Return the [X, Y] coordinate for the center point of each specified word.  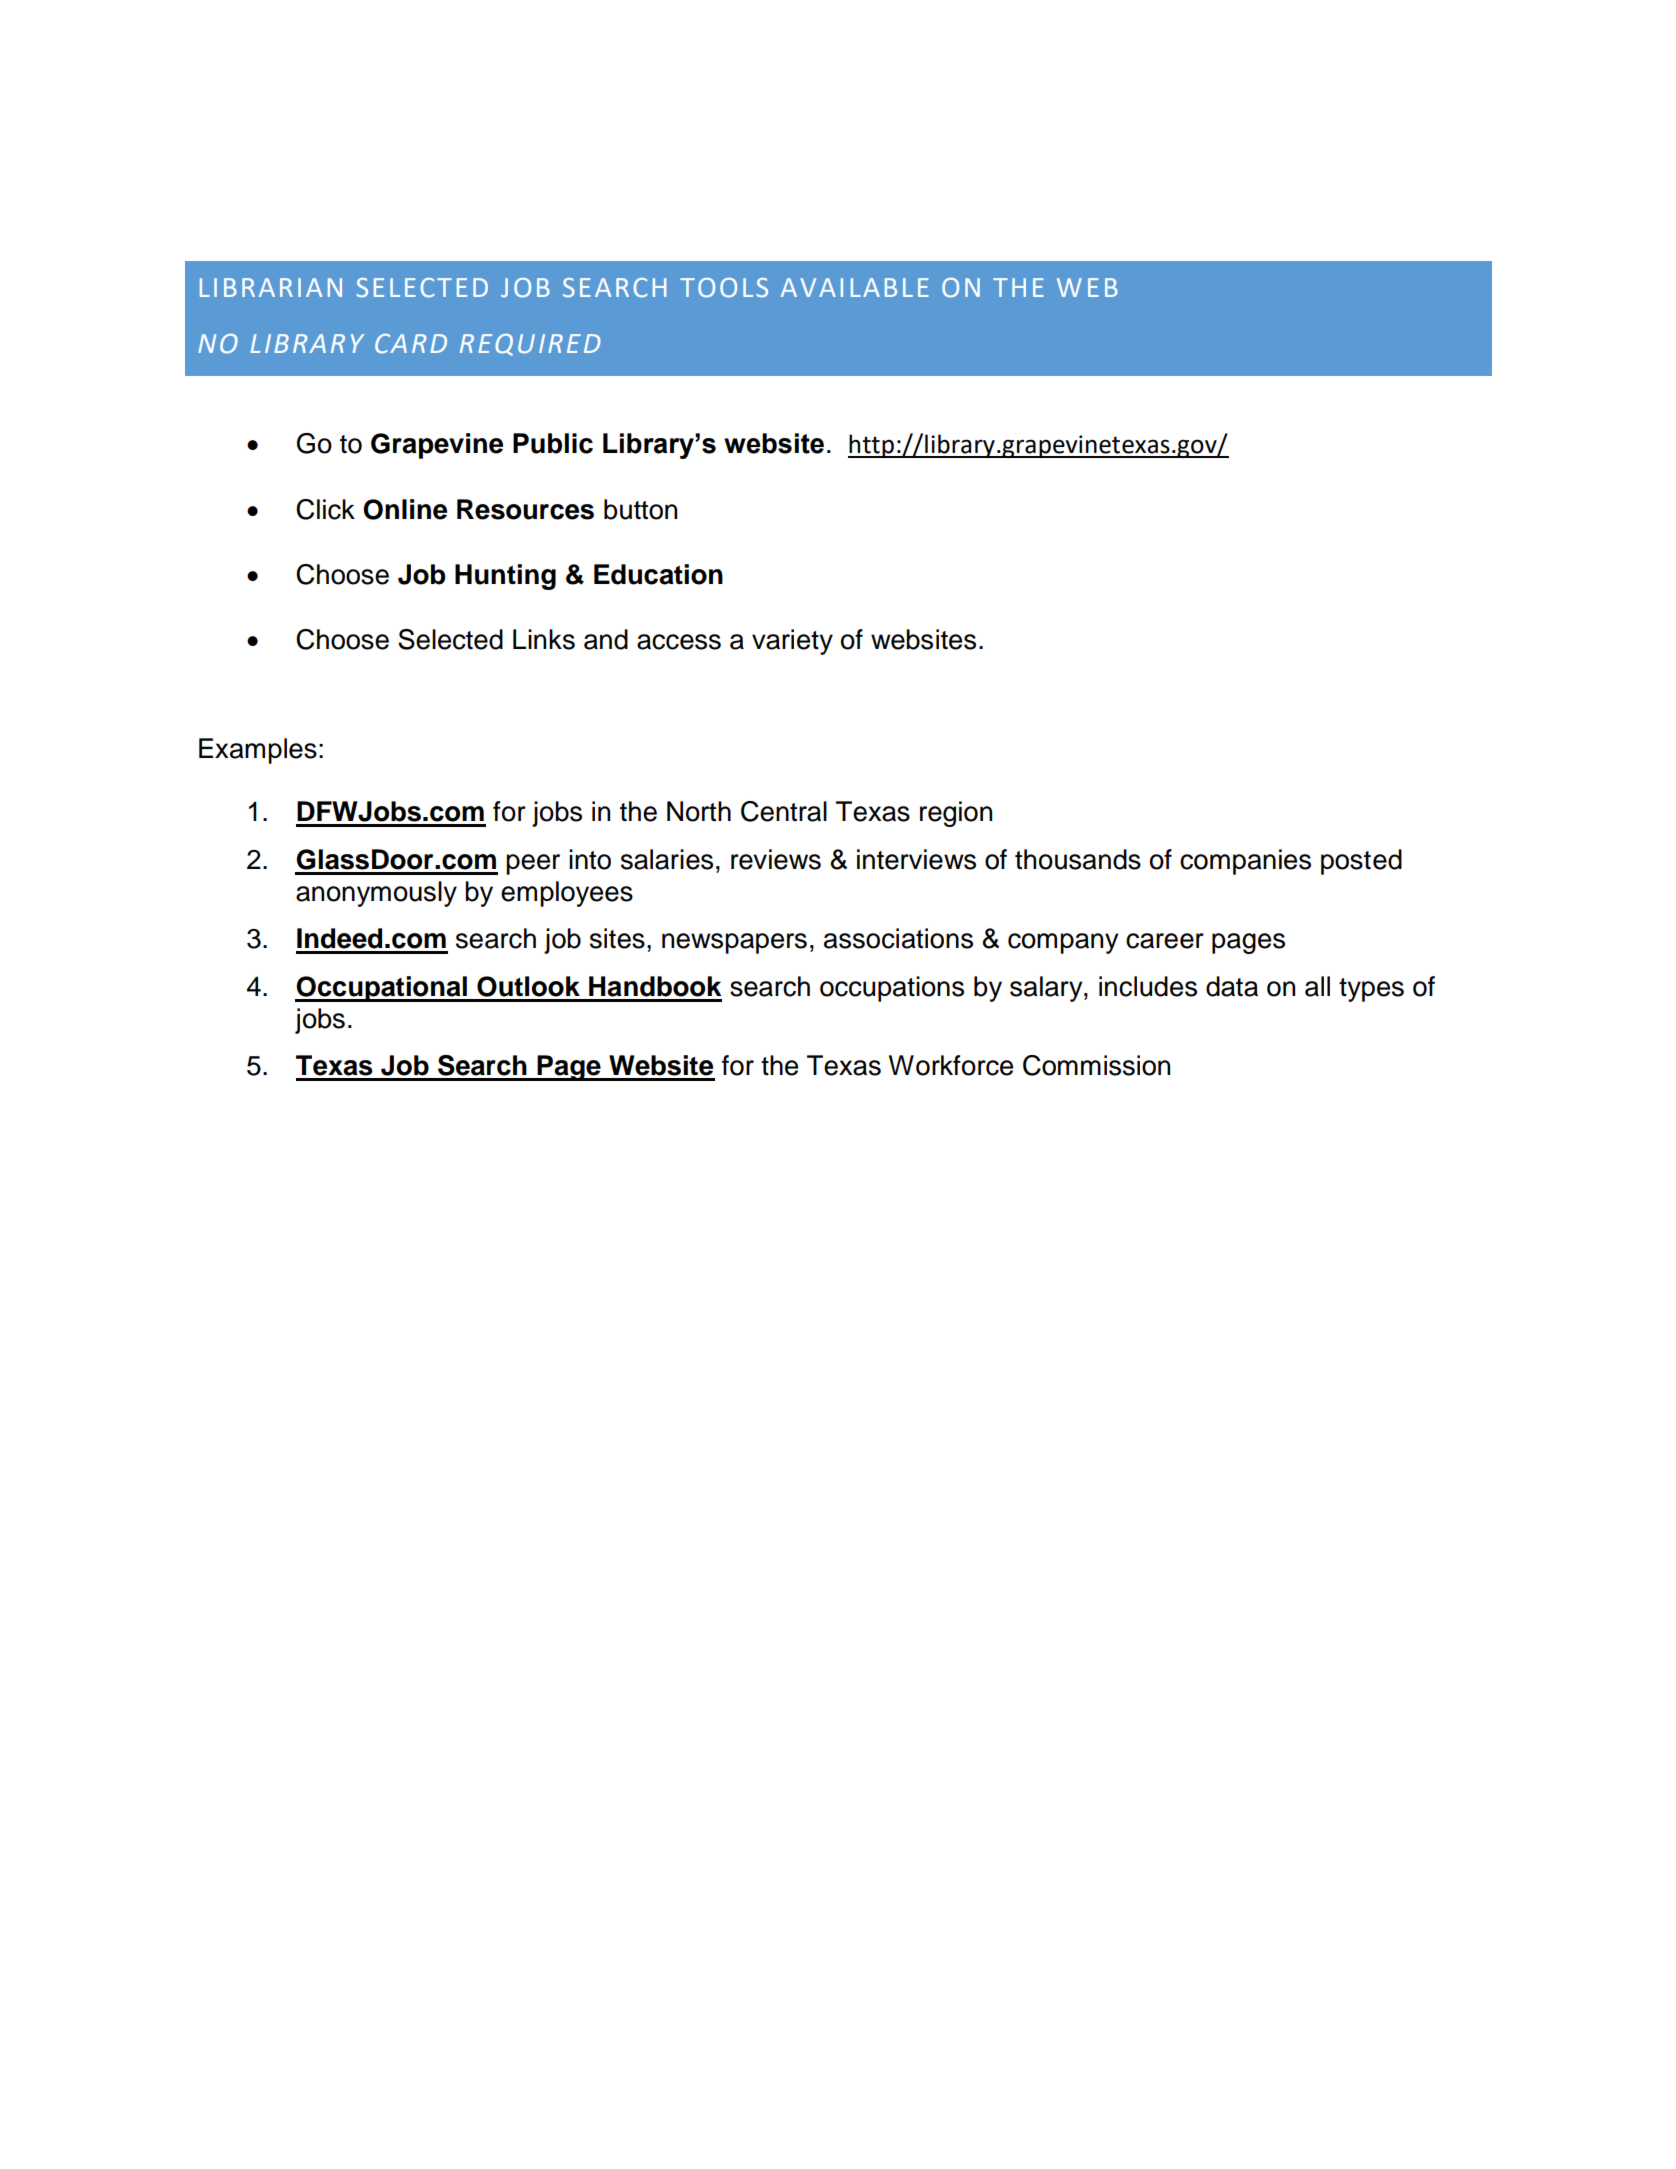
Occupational [382, 989]
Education [658, 574]
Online [405, 509]
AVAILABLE [855, 287]
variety [792, 642]
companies [1245, 862]
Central [784, 811]
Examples [258, 751]
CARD [411, 343]
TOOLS [724, 288]
